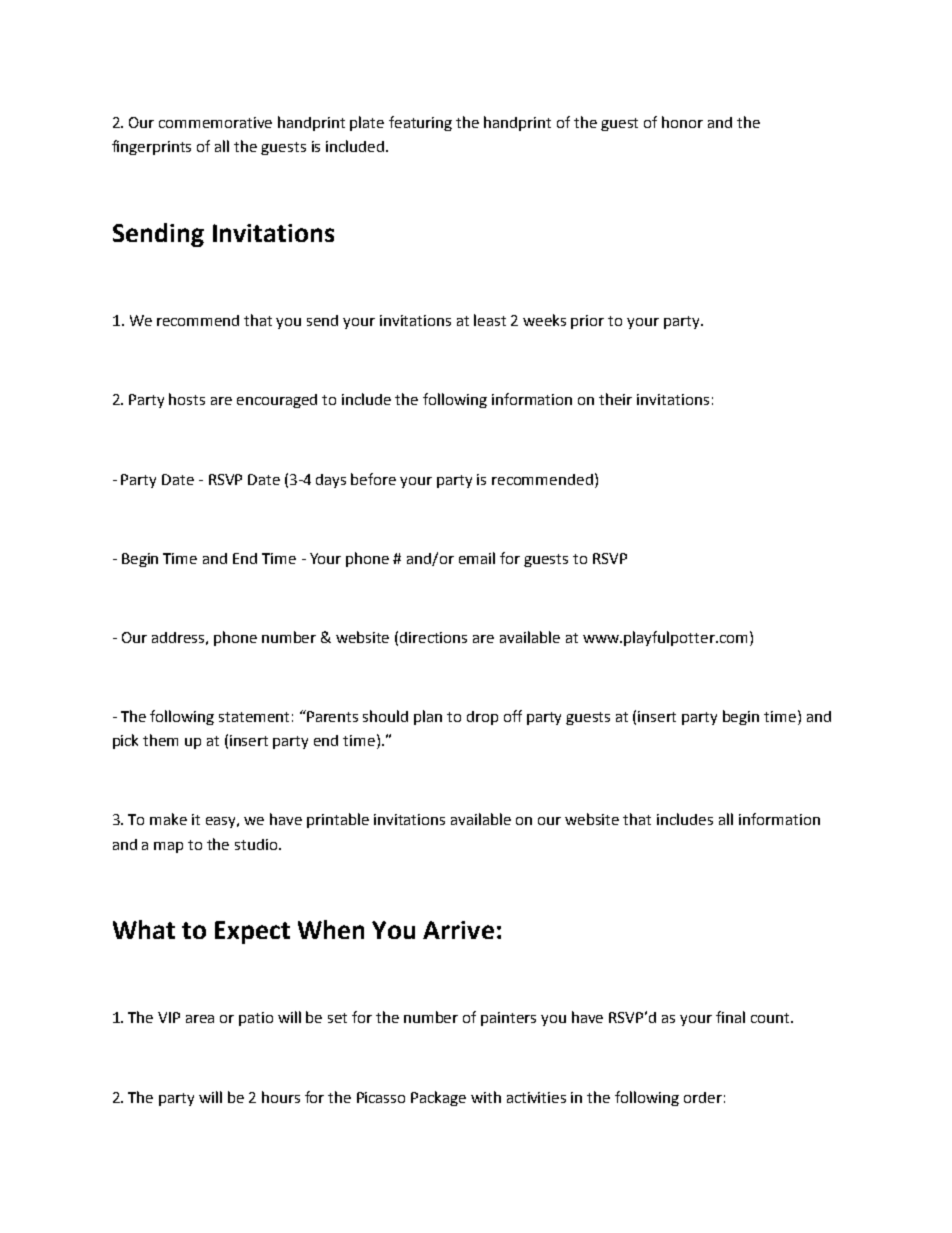 The height and width of the screenshot is (1233, 952). I want to click on area, so click(200, 1019).
